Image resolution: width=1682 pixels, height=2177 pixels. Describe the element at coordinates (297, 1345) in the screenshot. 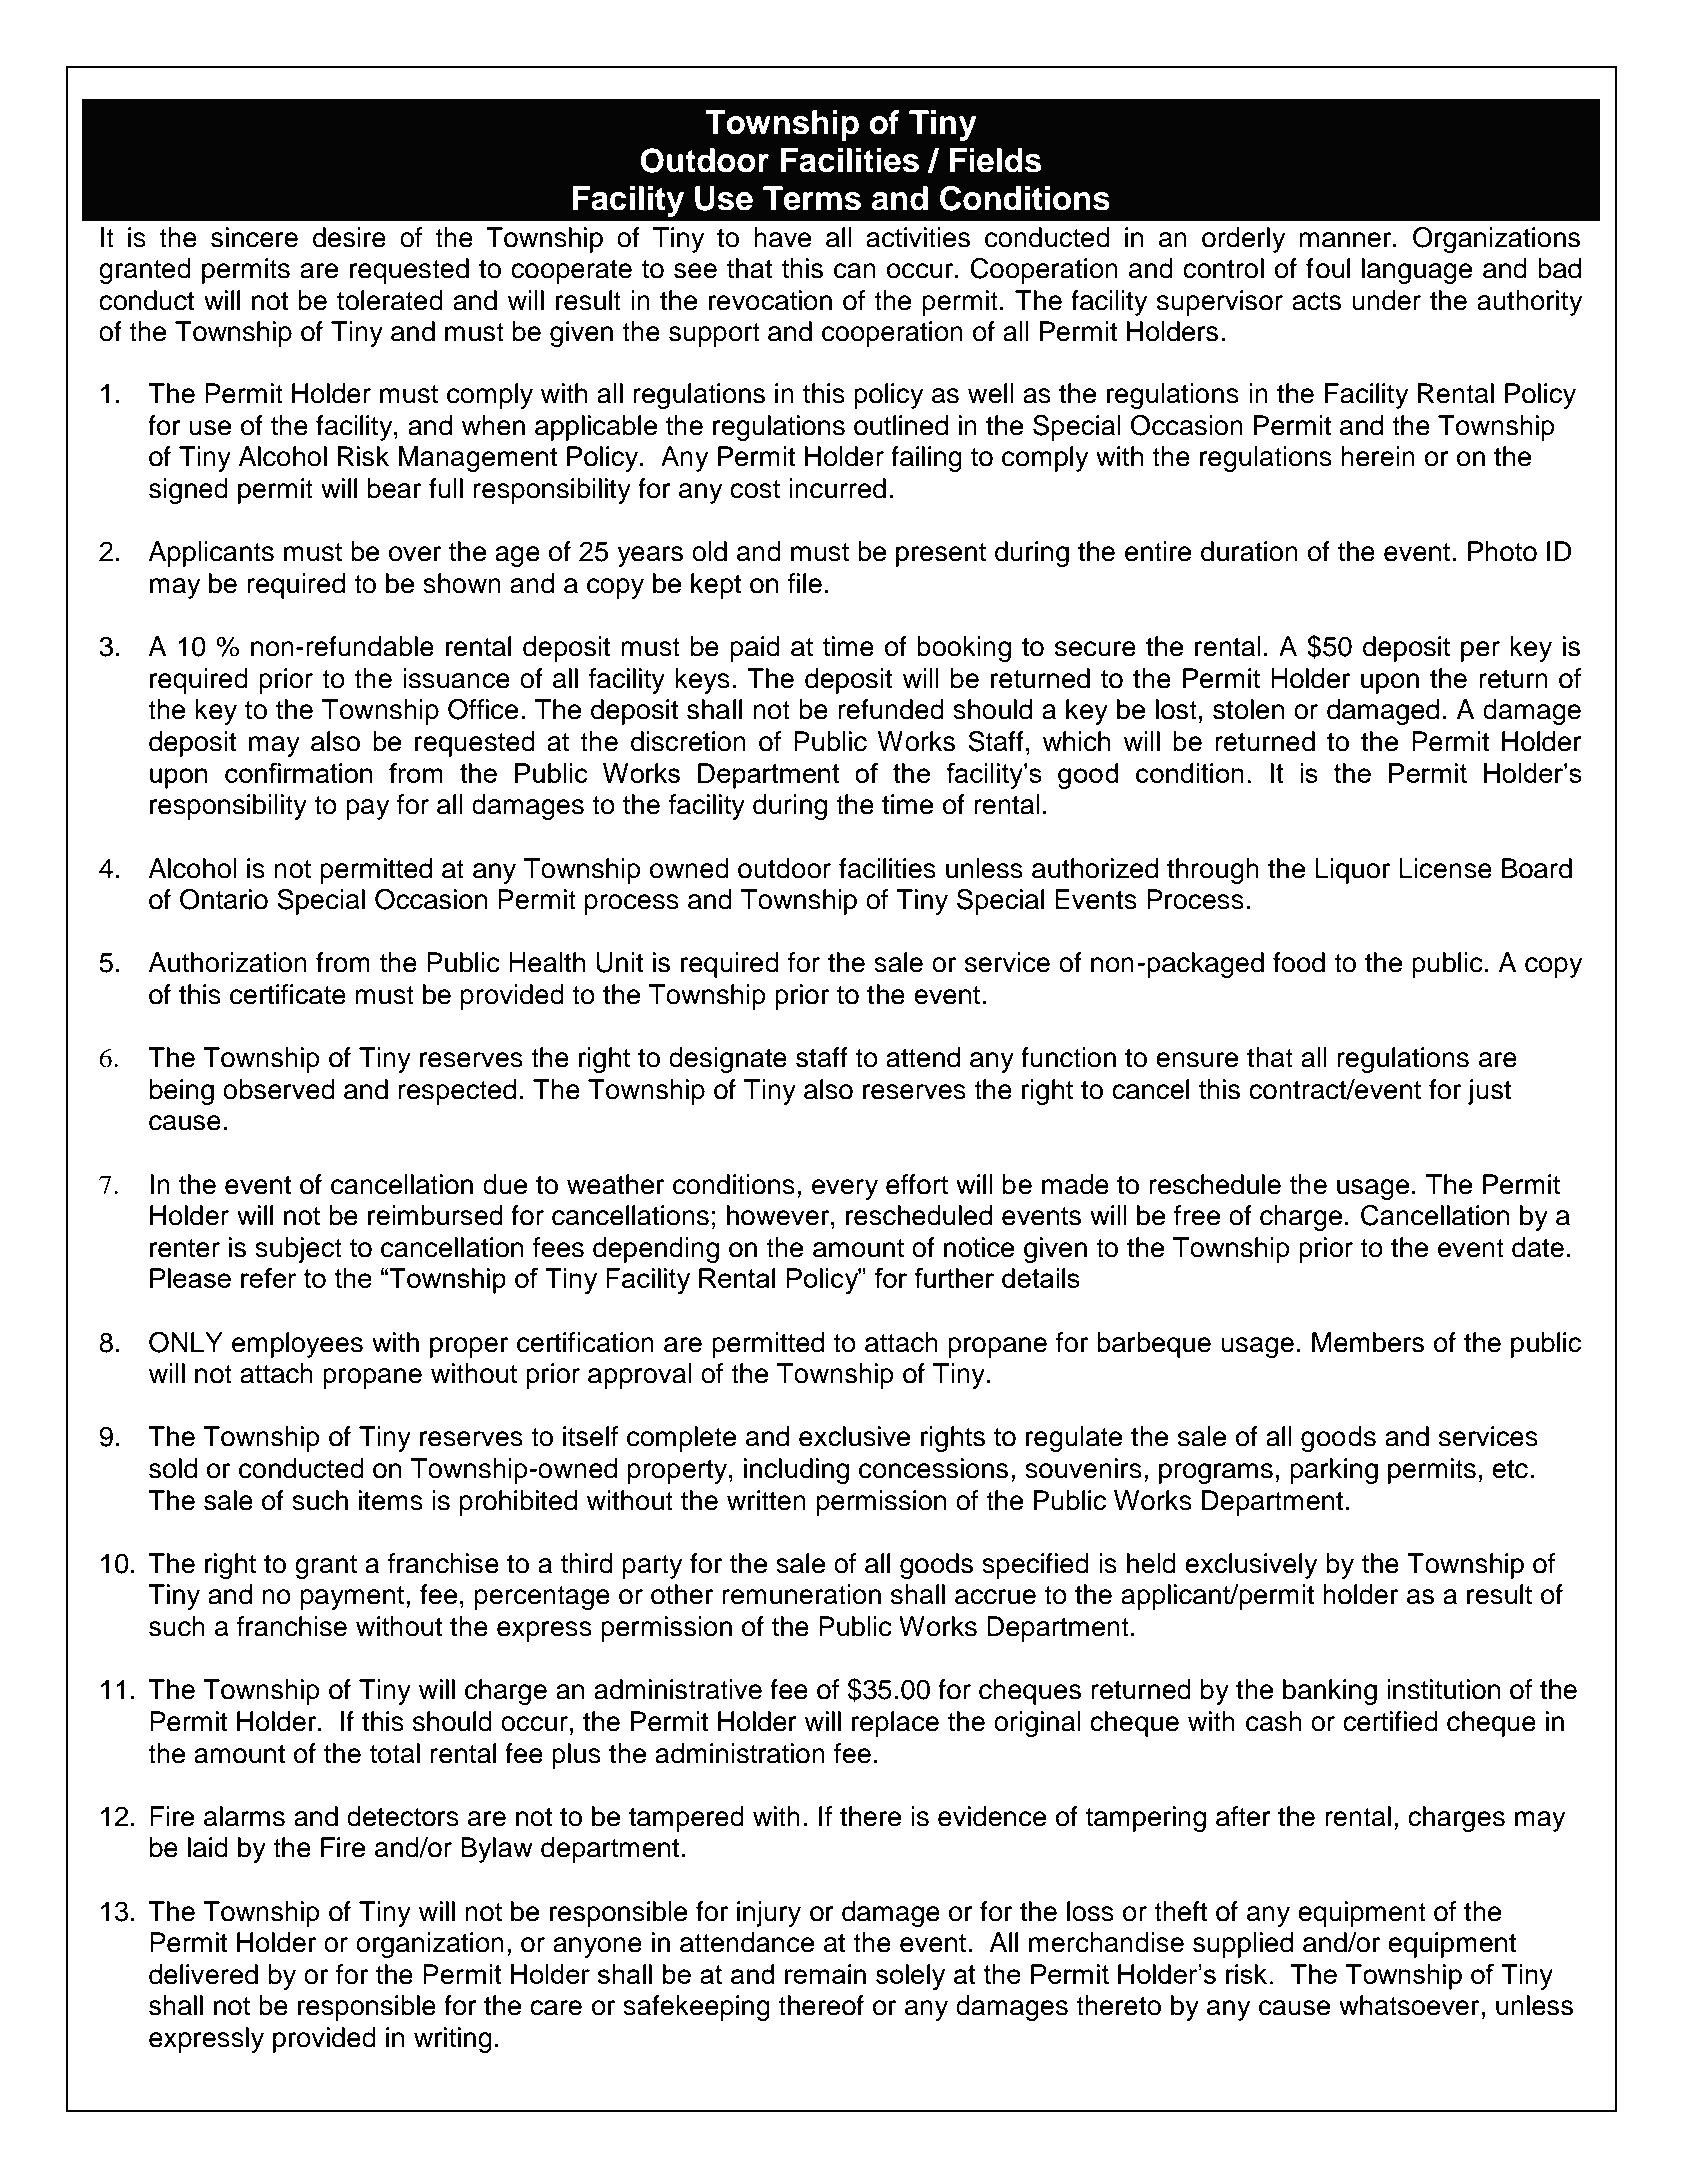

I see `employees` at that location.
